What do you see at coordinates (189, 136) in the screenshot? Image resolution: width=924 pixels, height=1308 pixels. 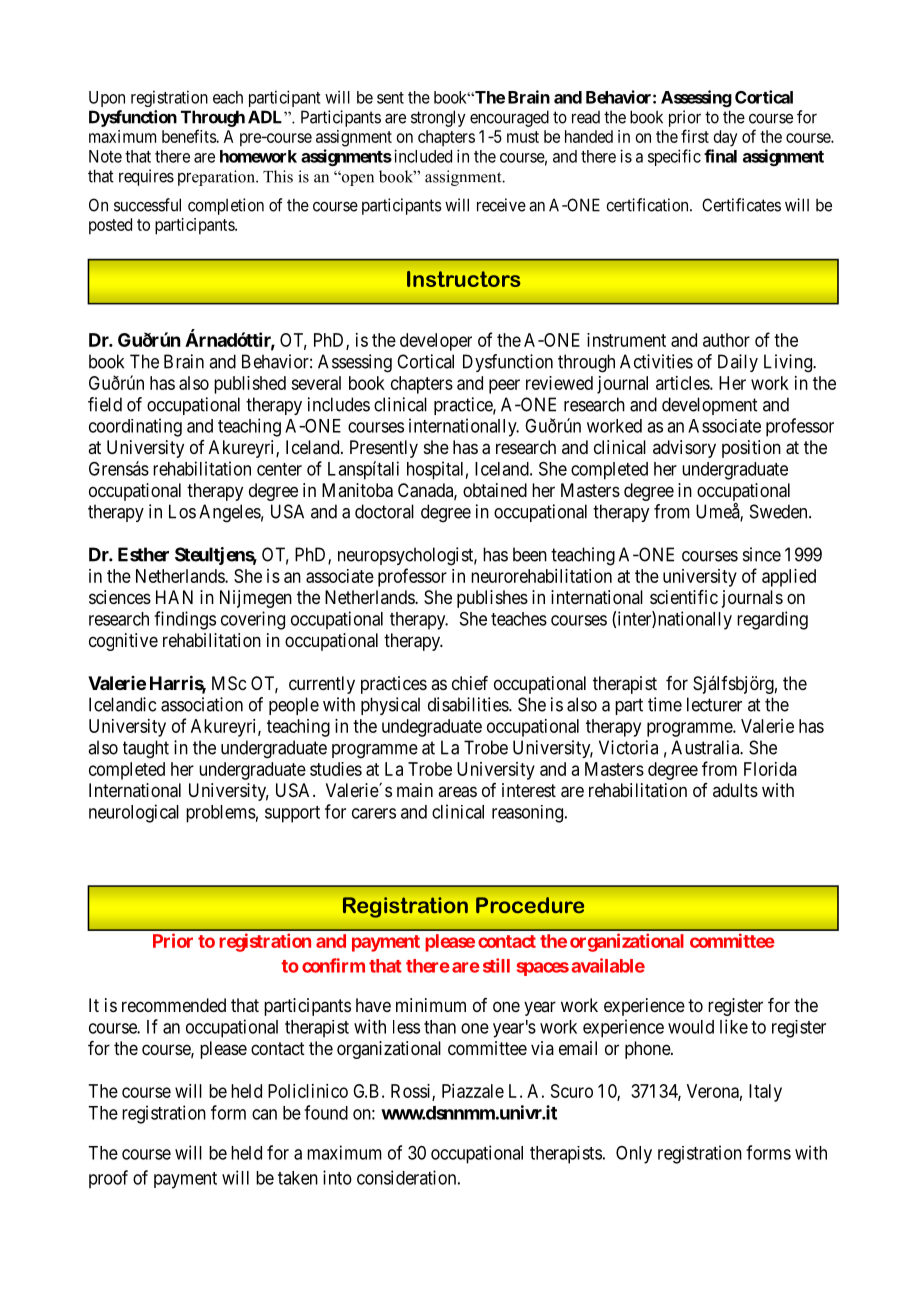 I see `benefits` at bounding box center [189, 136].
